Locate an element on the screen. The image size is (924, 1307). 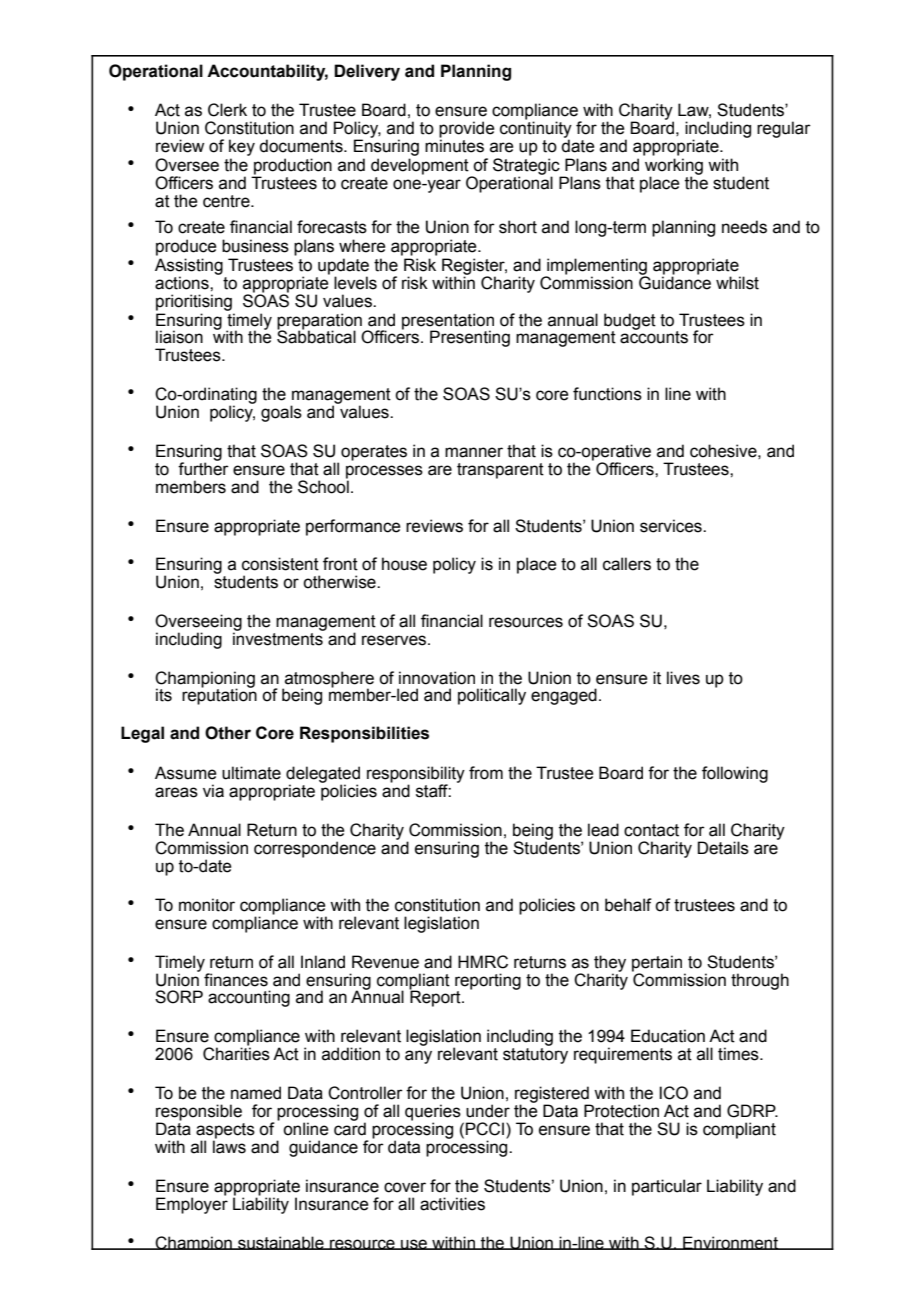
provide is located at coordinates (467, 130).
